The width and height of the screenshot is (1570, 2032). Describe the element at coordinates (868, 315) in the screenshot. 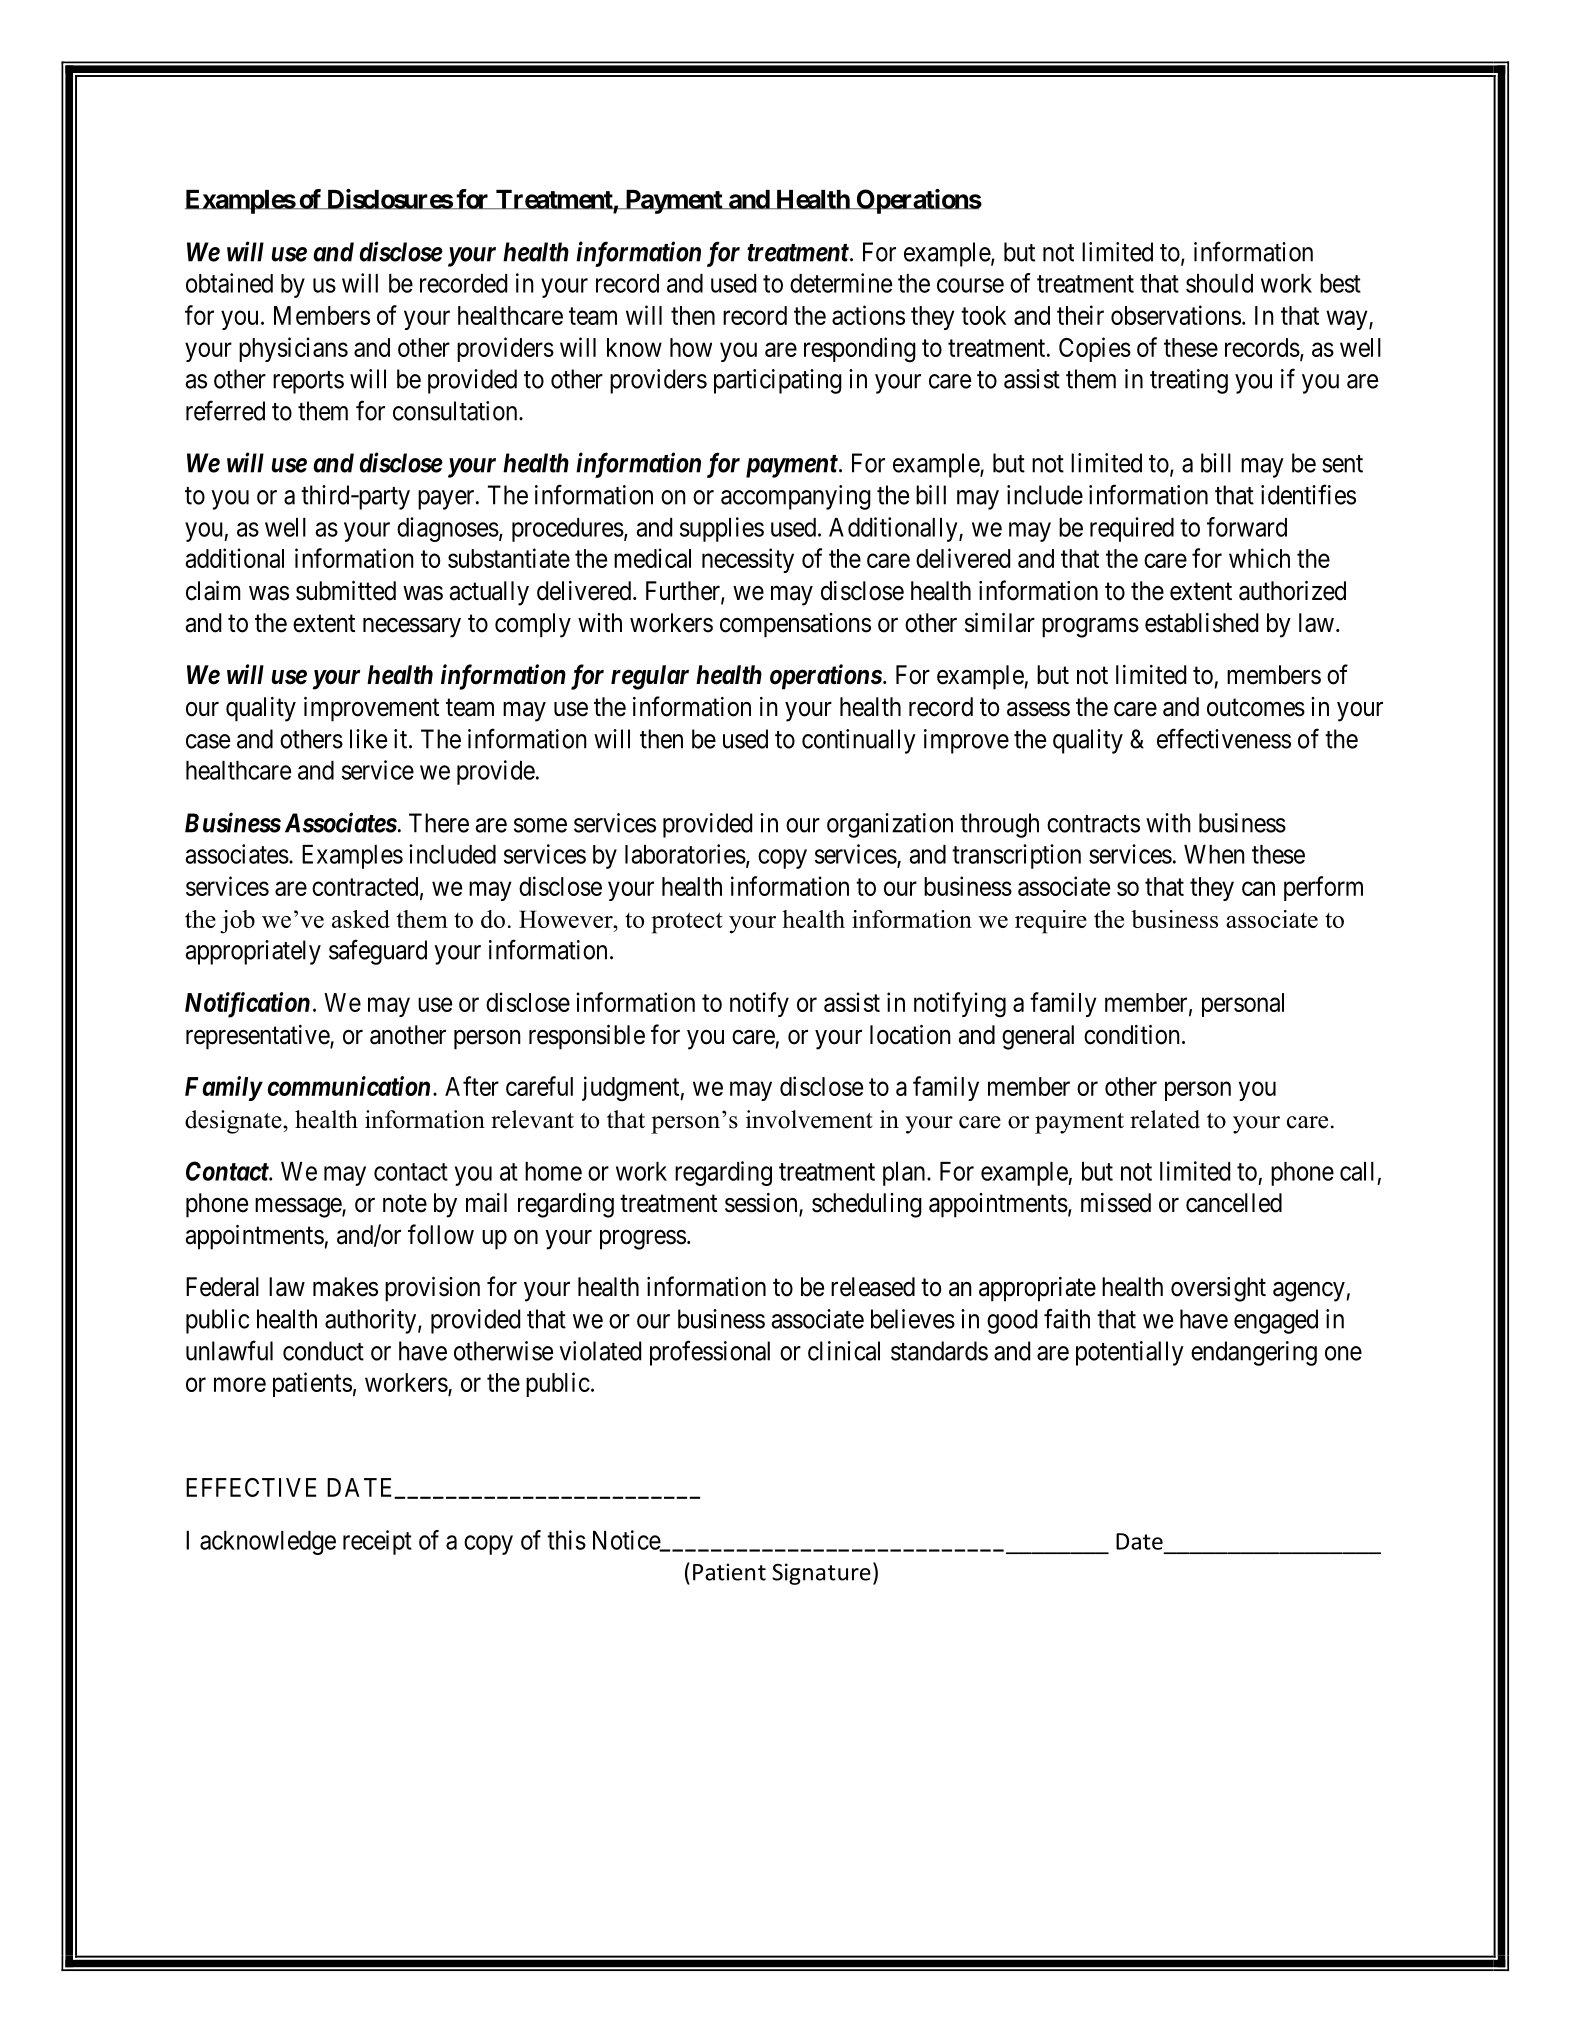

I see `actions` at that location.
